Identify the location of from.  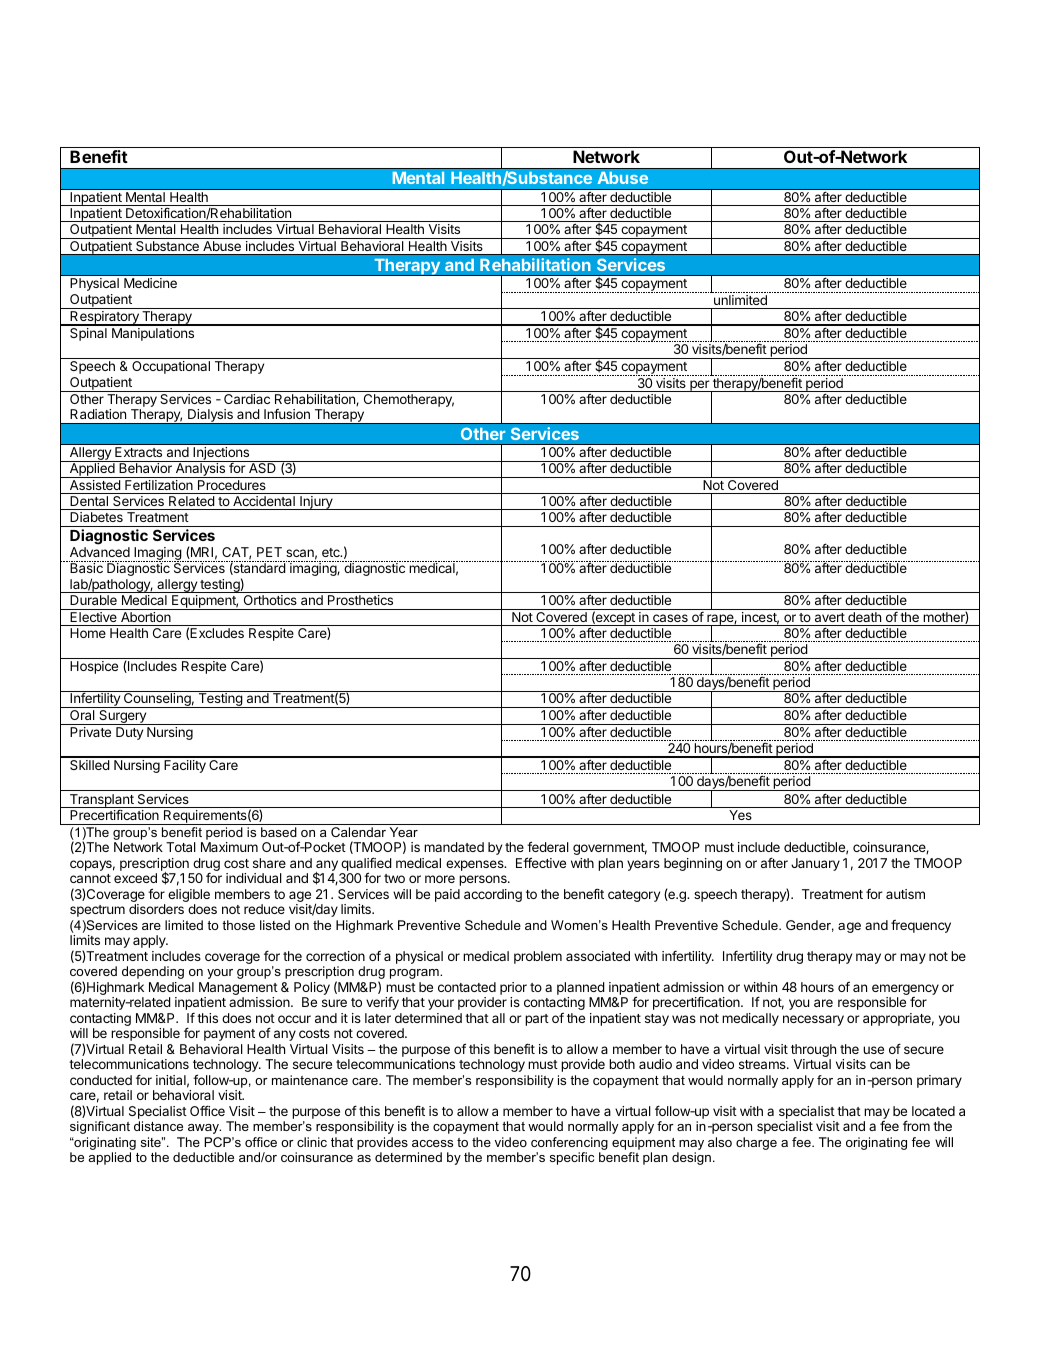
(916, 1125).
